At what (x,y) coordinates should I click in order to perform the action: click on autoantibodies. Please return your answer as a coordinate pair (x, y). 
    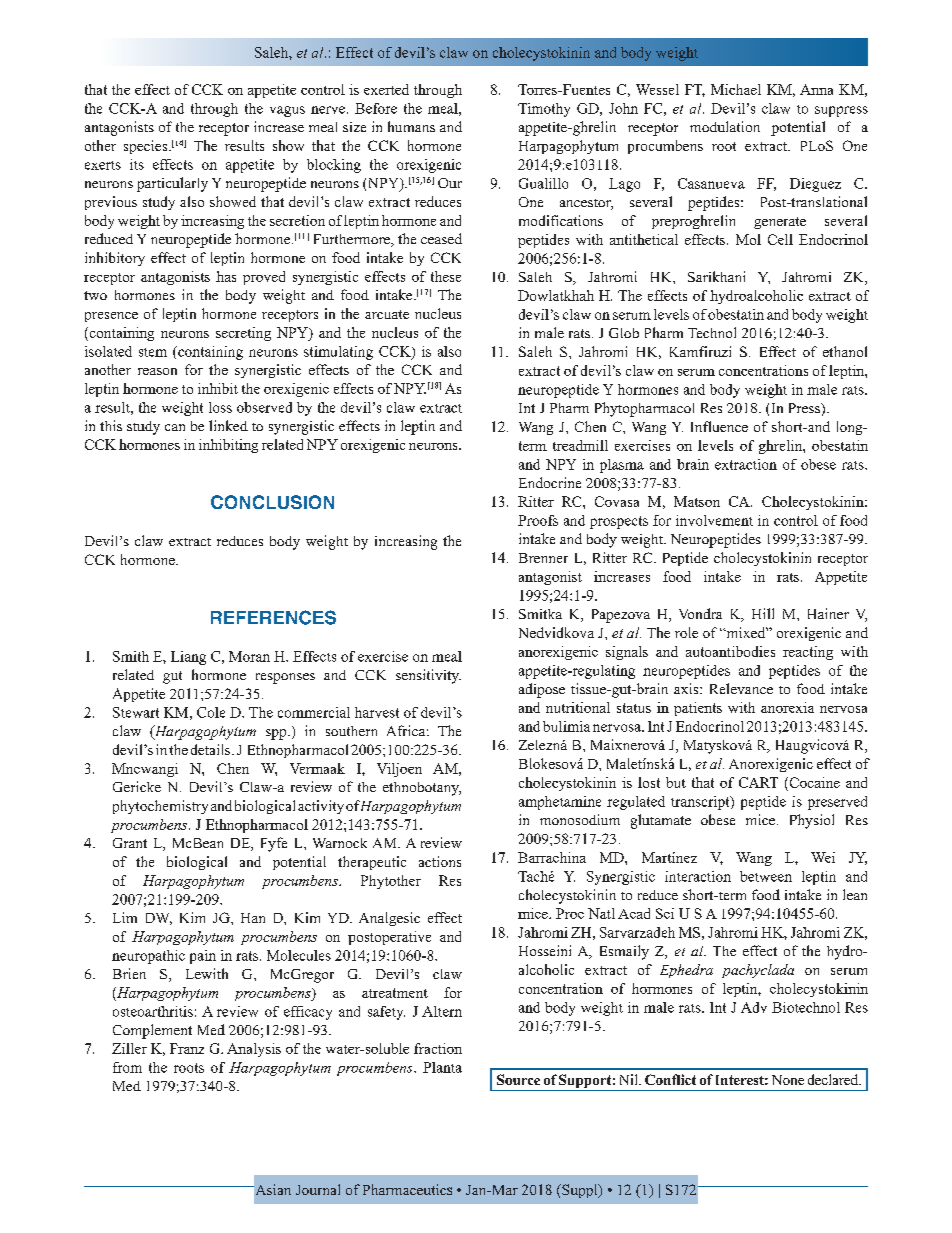
    Looking at the image, I should click on (730, 651).
